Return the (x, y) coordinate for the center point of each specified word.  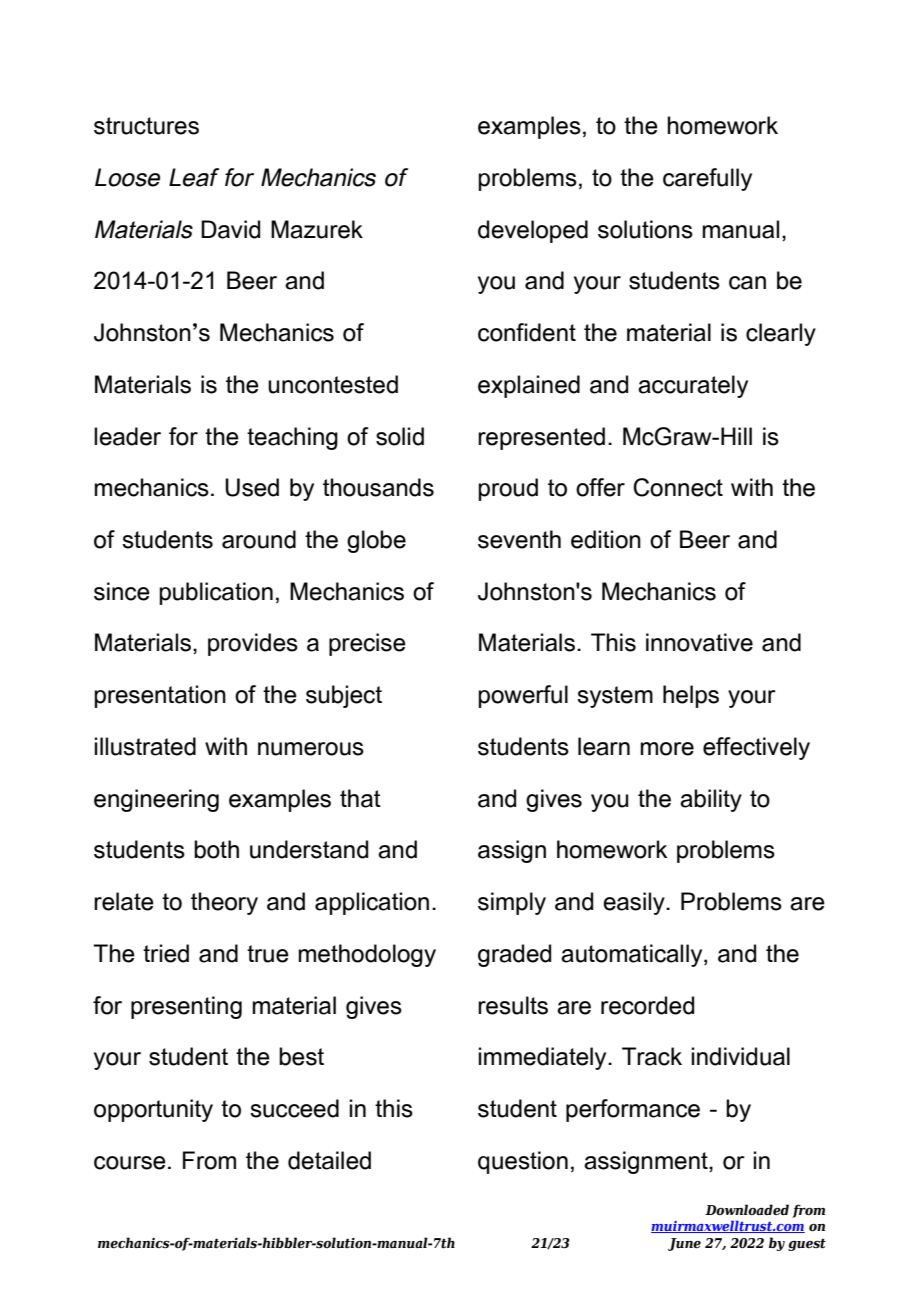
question (523, 1162)
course (130, 1163)
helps (691, 696)
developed (533, 231)
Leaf (194, 177)
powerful (523, 696)
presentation (160, 696)
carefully (707, 179)
